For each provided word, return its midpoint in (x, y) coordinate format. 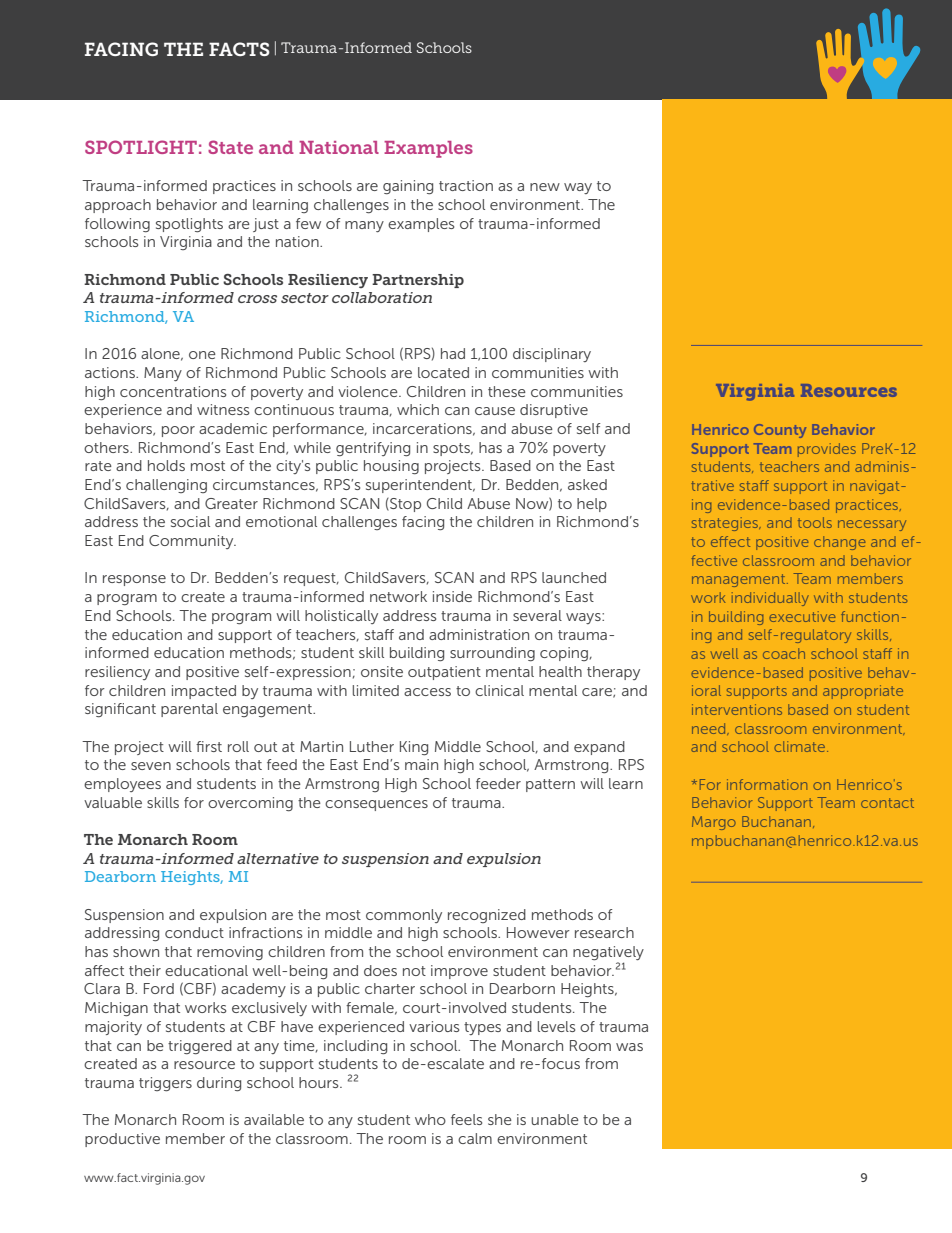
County (780, 431)
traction (466, 185)
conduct (194, 932)
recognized (487, 916)
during (219, 1084)
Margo (714, 823)
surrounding (492, 654)
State (230, 147)
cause (495, 411)
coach (784, 653)
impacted (204, 692)
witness (223, 409)
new (545, 187)
